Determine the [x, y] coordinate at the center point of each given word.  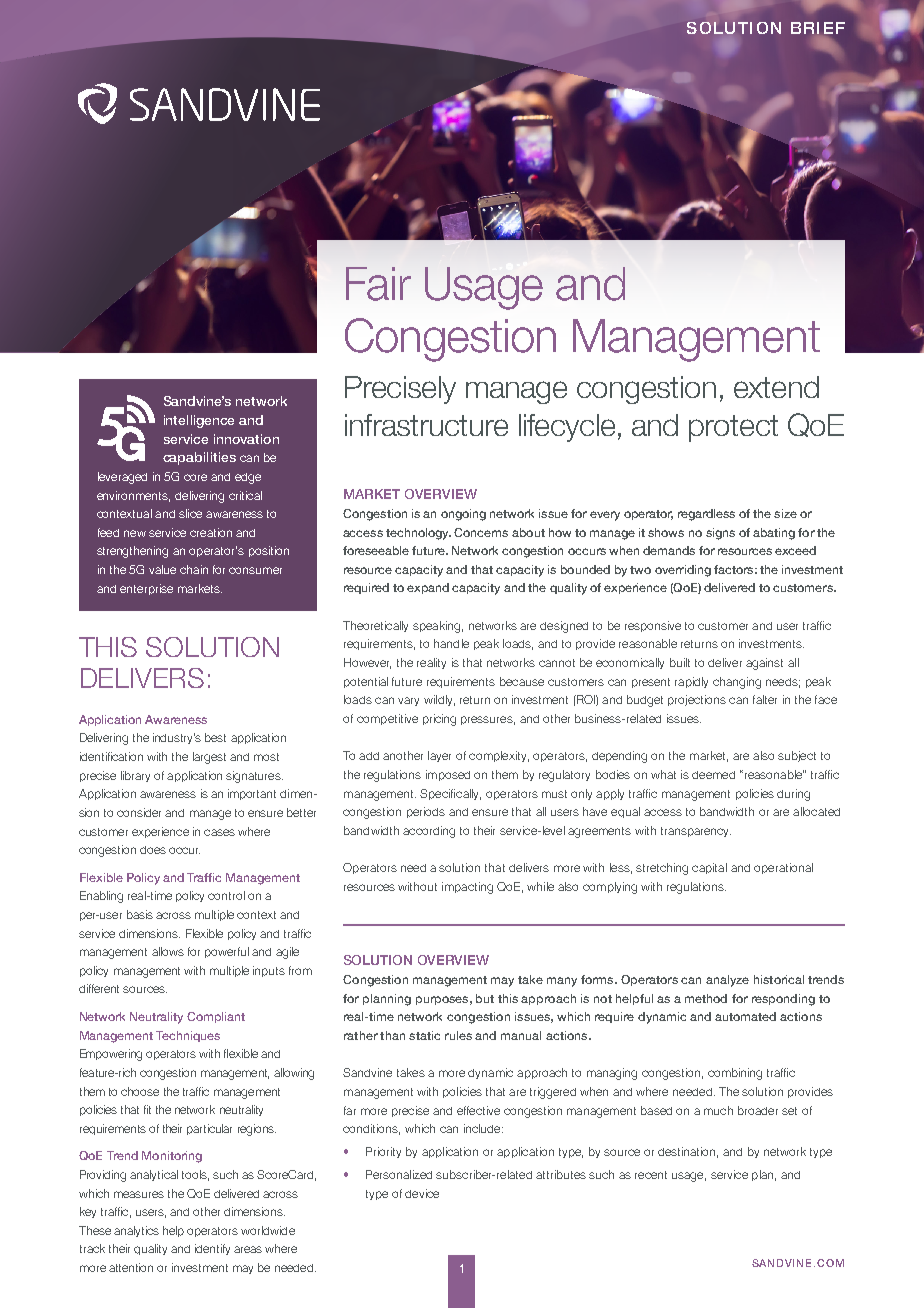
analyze [727, 981]
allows [168, 951]
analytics [136, 1231]
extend [776, 387]
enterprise [146, 589]
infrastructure [426, 425]
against [764, 664]
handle [451, 643]
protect [733, 428]
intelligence [199, 421]
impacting [467, 888]
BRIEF [818, 28]
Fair [378, 284]
